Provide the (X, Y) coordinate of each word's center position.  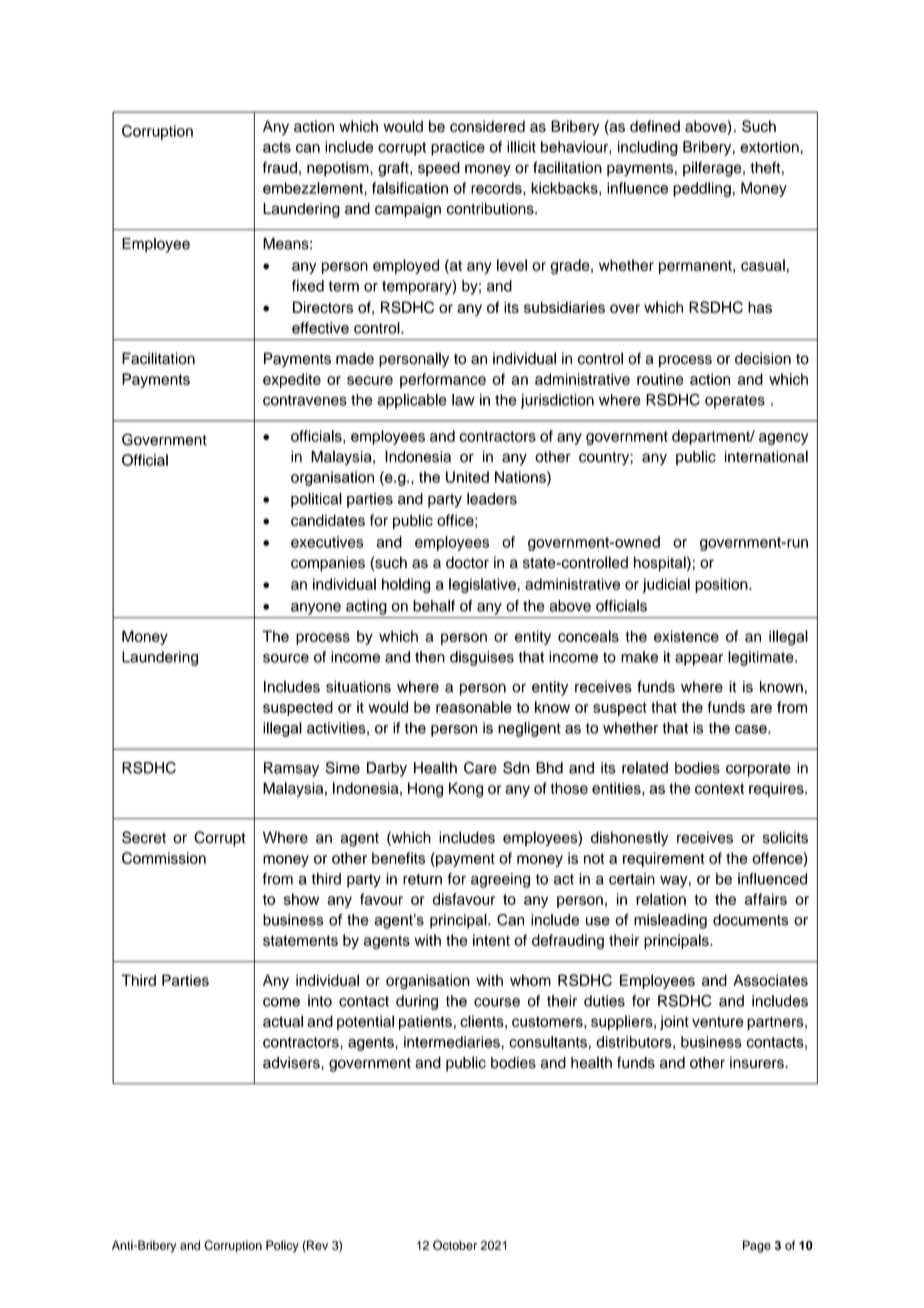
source (286, 658)
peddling (702, 189)
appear (699, 660)
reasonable (474, 707)
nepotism (339, 169)
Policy (282, 1246)
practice (458, 148)
